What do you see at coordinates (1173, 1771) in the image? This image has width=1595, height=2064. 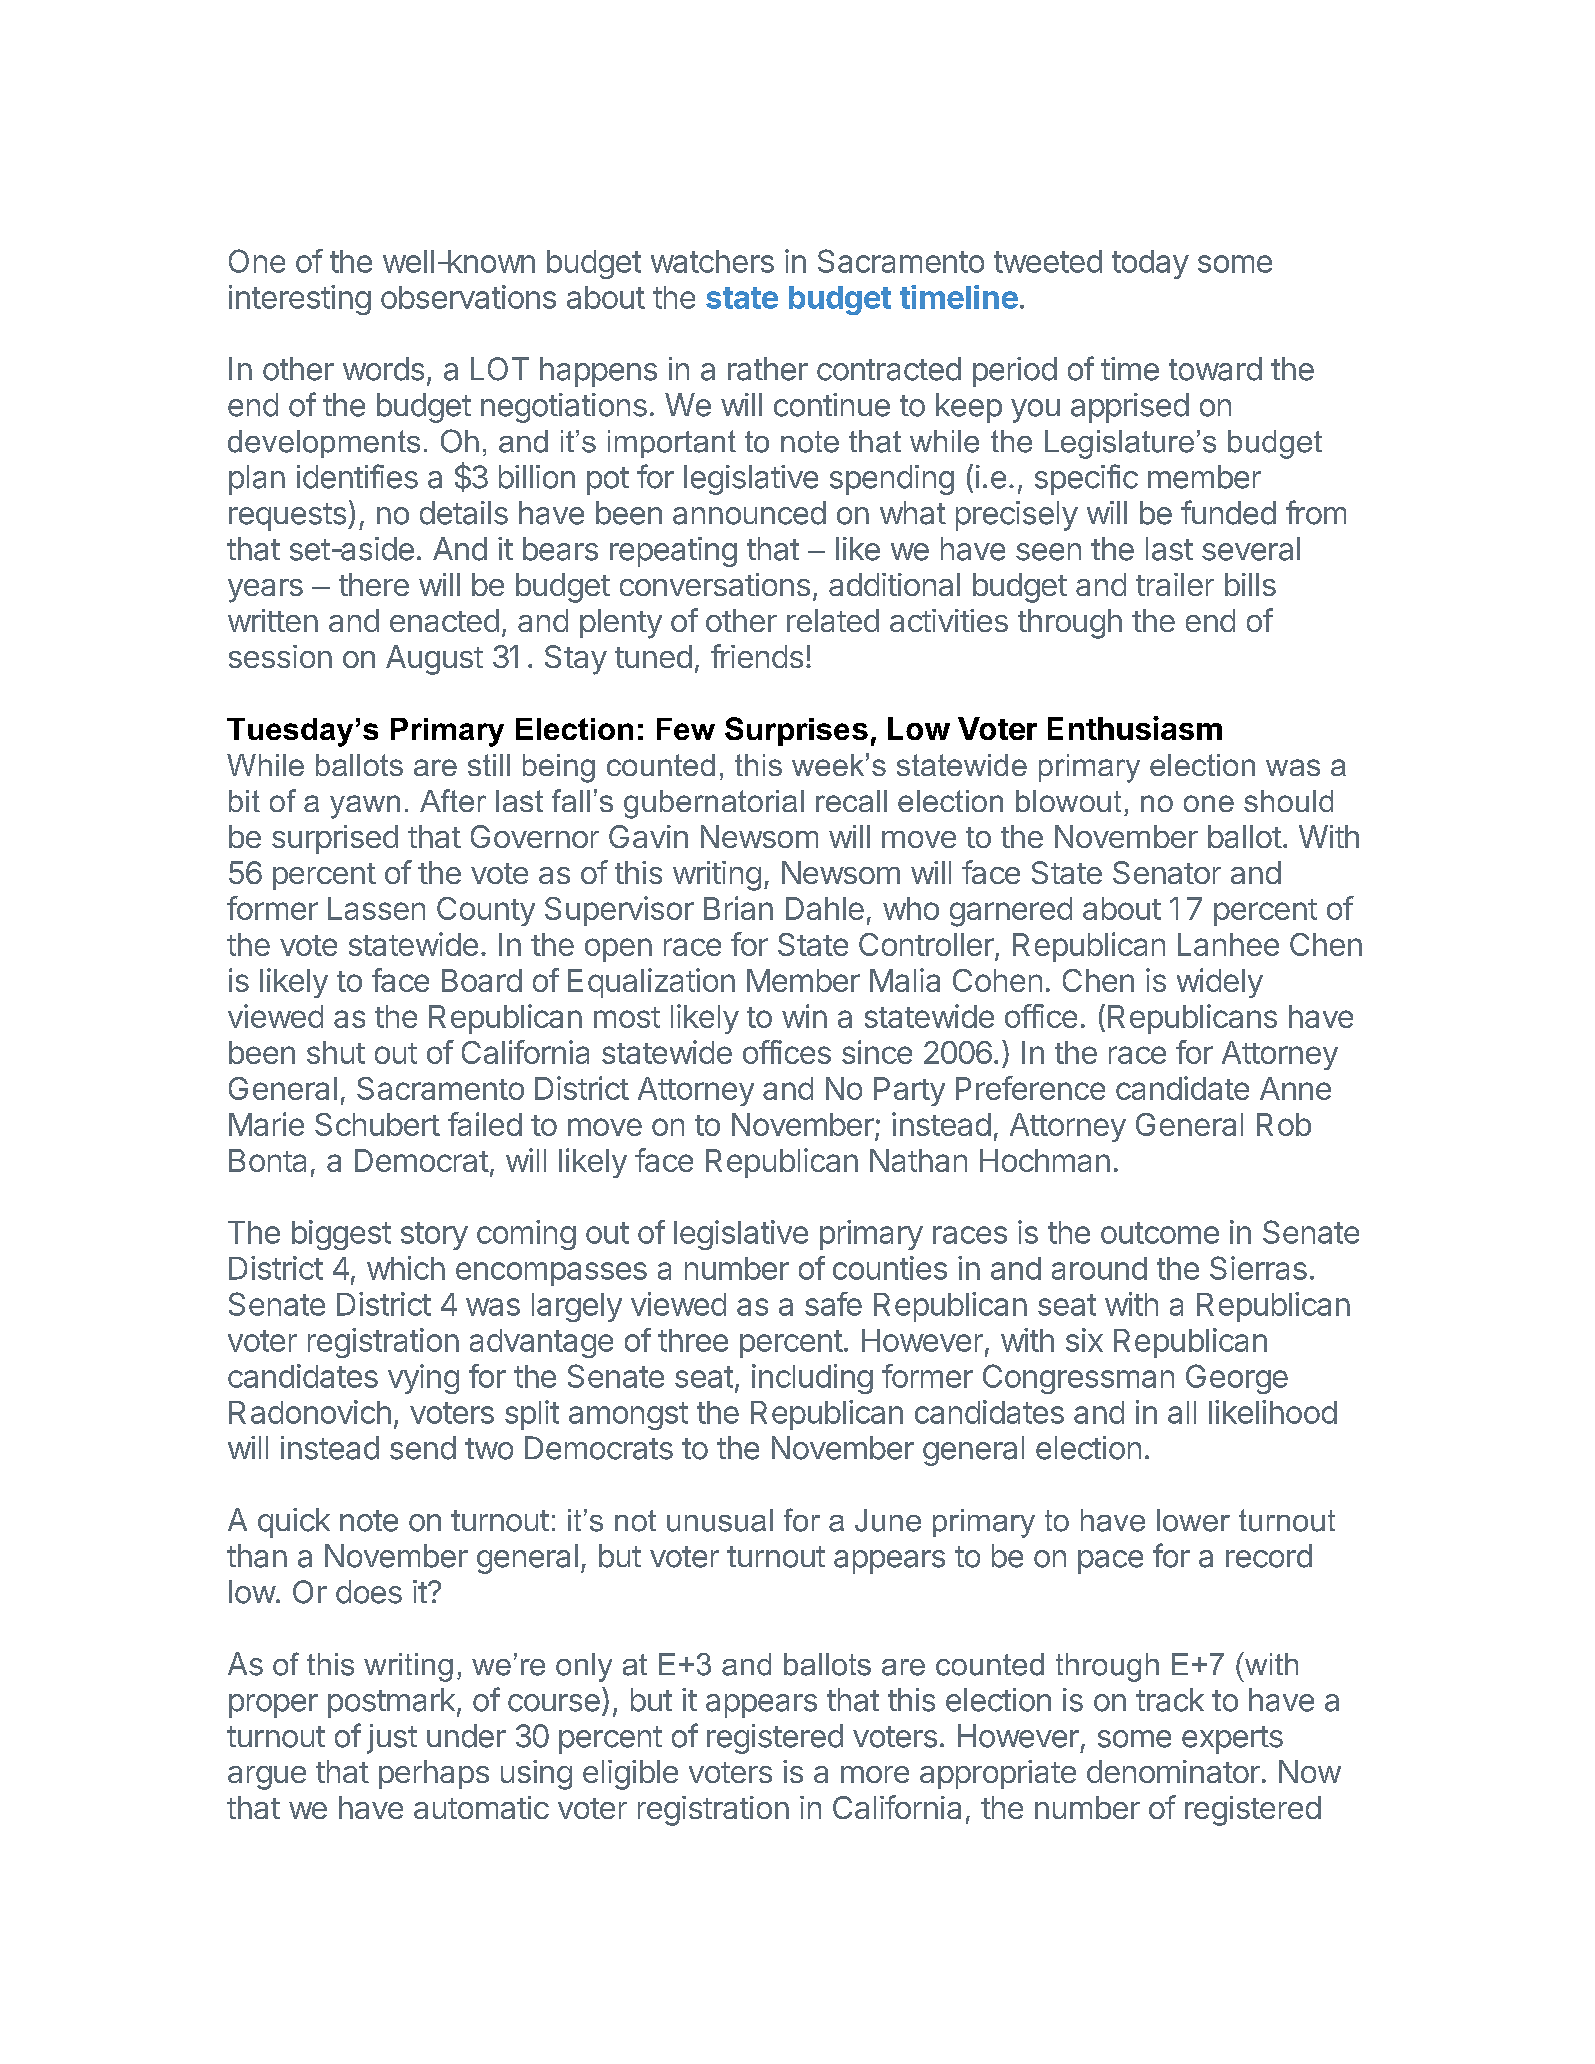 I see `denominator` at bounding box center [1173, 1771].
